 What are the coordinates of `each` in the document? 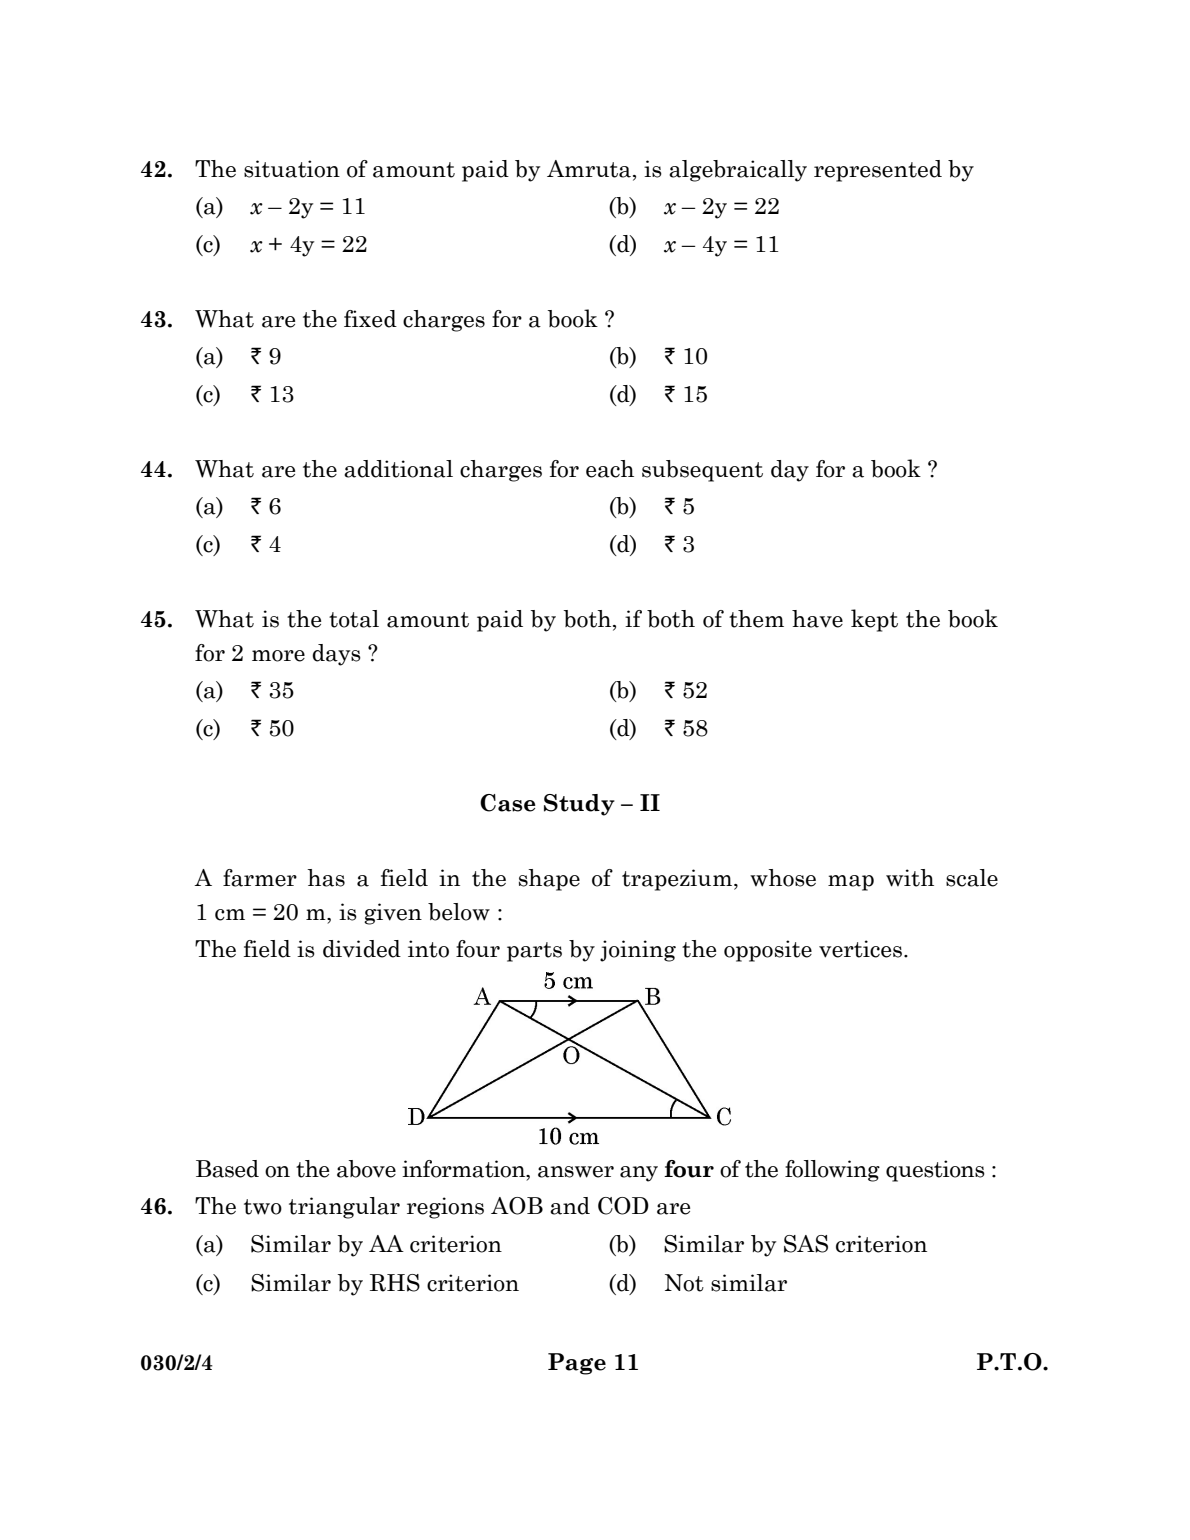 It's located at (610, 469).
